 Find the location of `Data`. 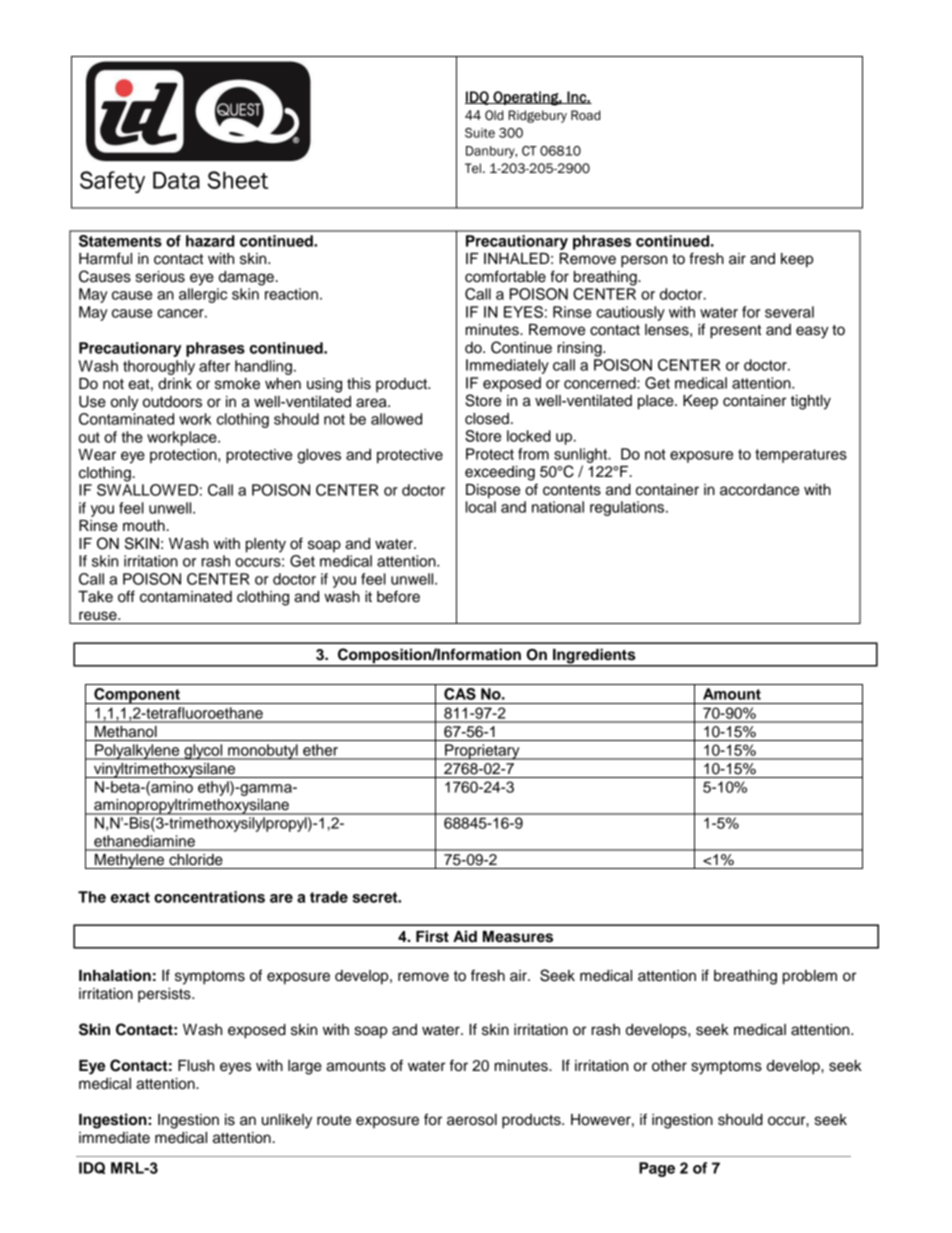

Data is located at coordinates (176, 180).
